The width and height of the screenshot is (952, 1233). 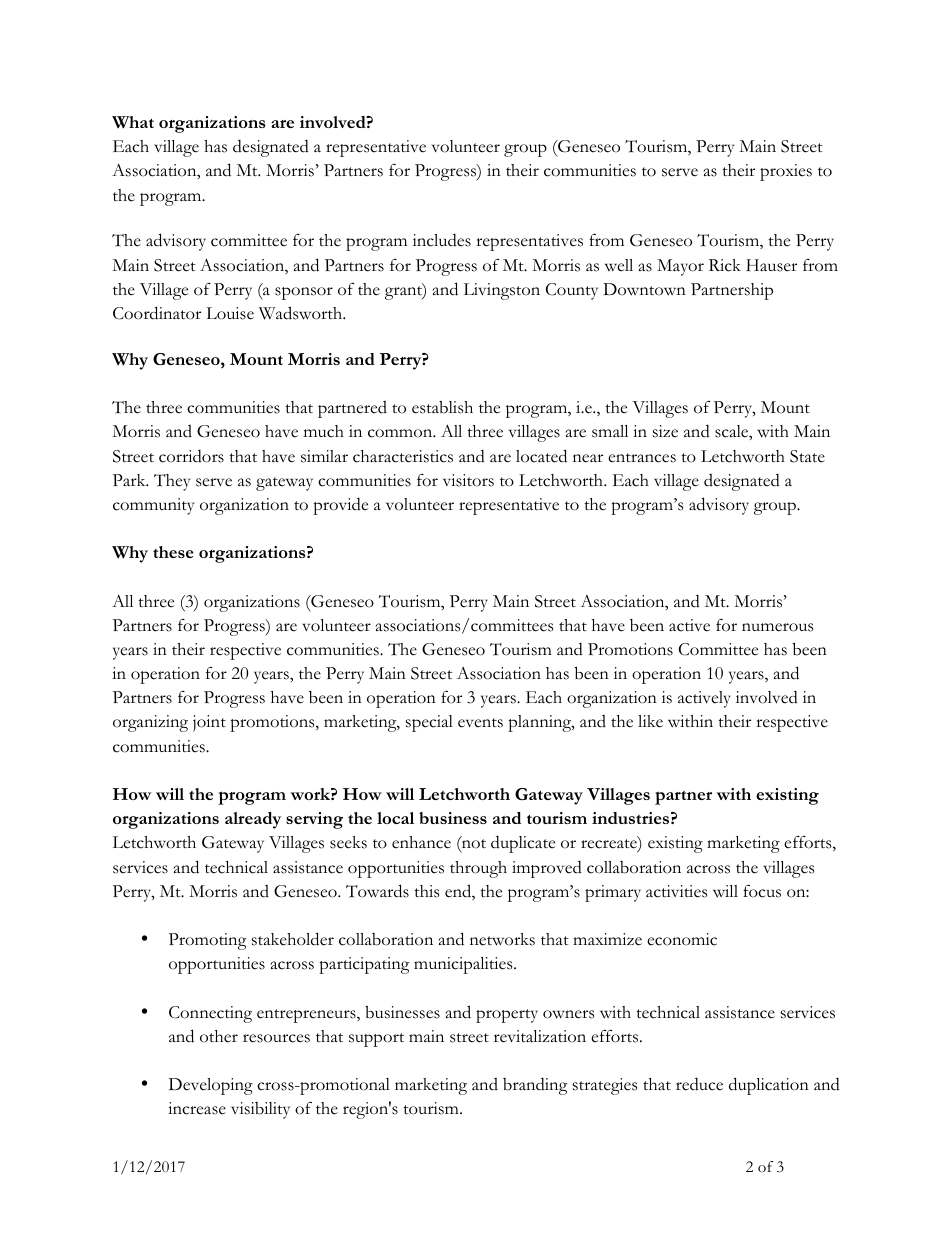 I want to click on What, so click(x=133, y=122).
